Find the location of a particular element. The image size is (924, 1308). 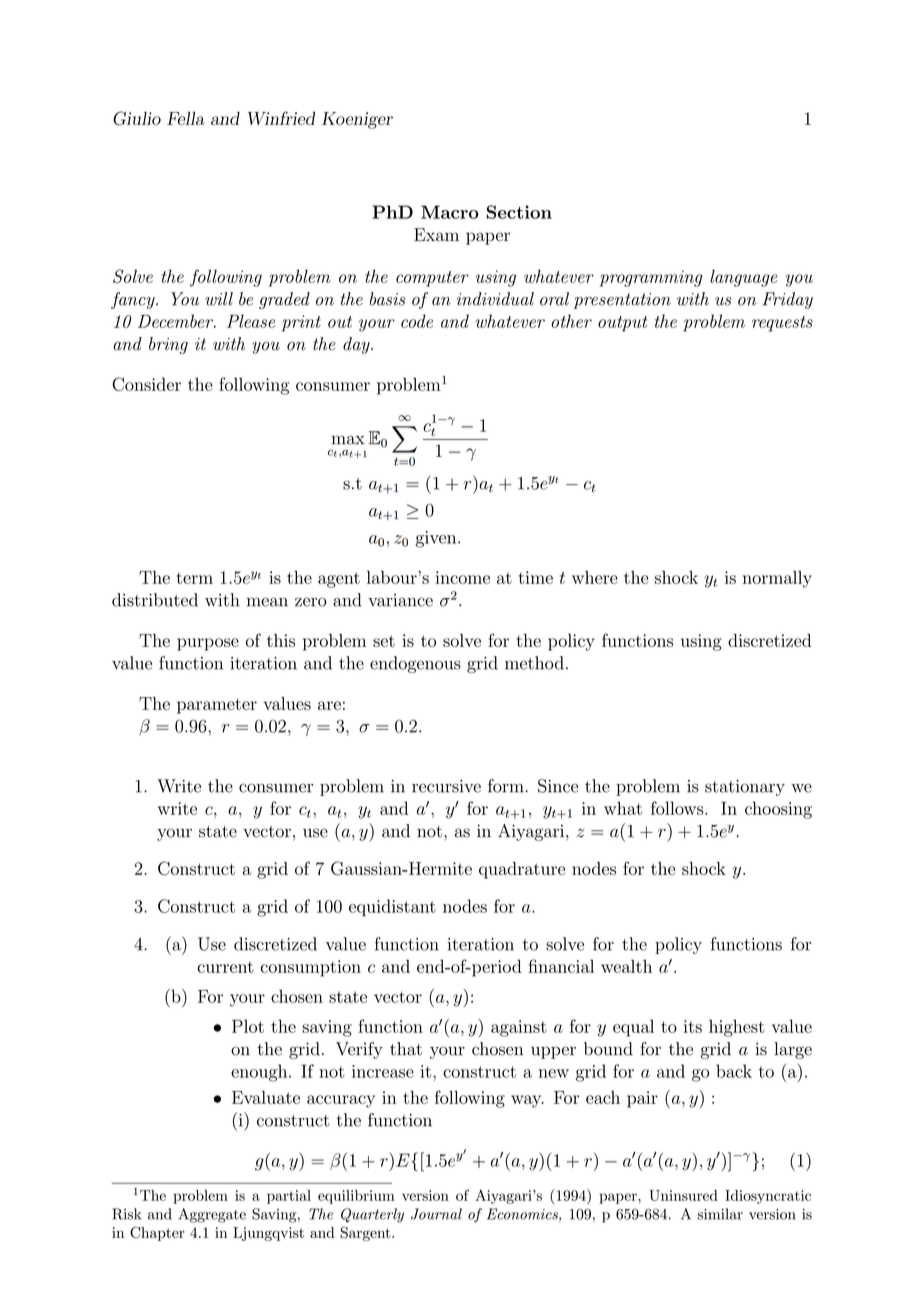

parameter is located at coordinates (217, 706).
